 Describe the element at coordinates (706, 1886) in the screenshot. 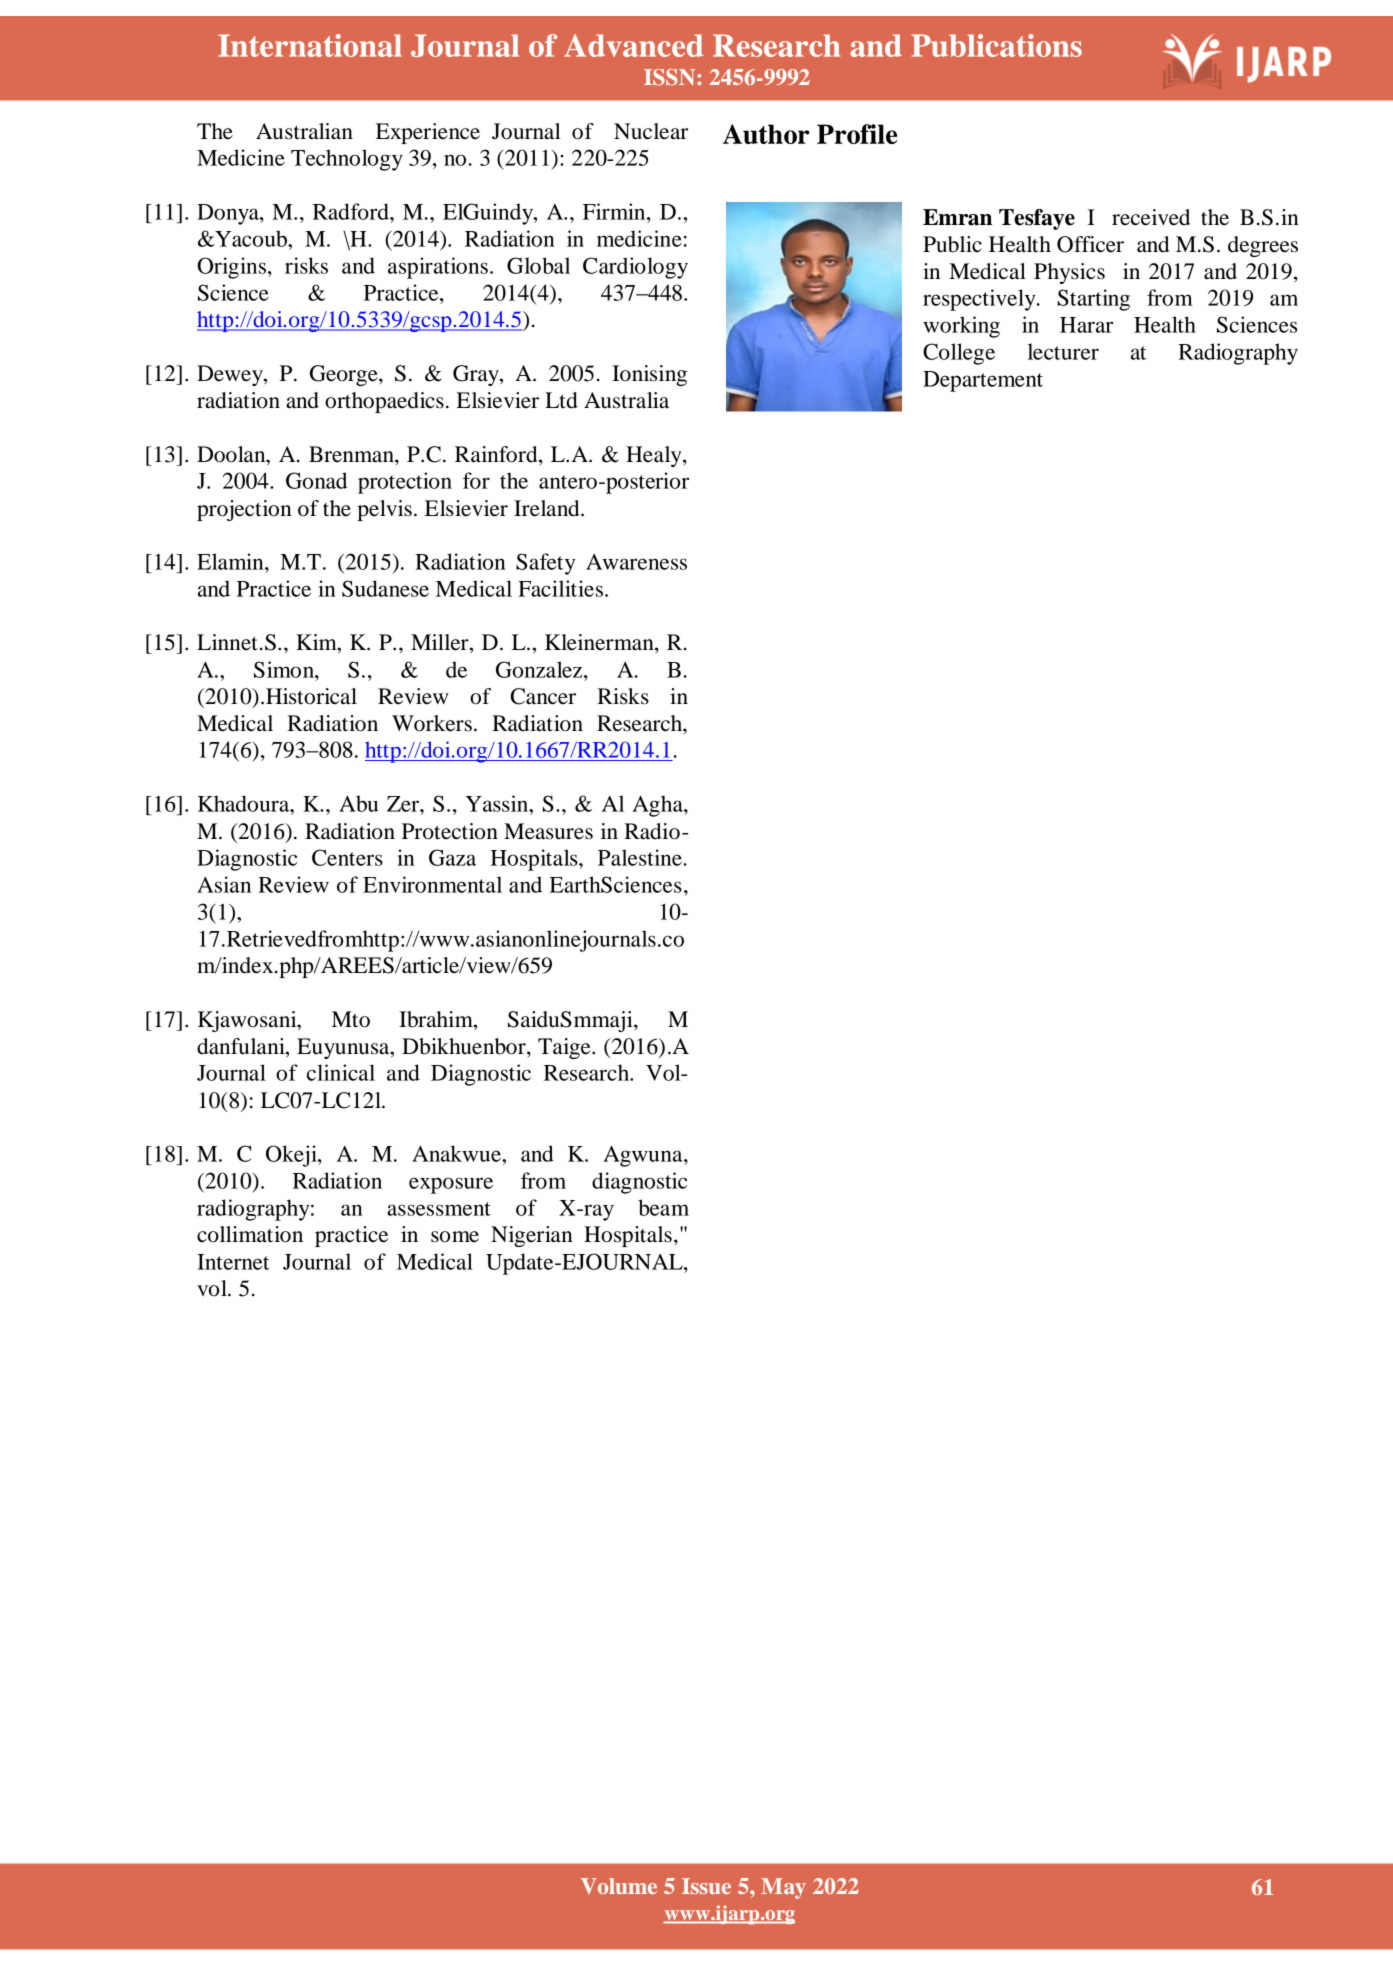

I see `Issue` at that location.
